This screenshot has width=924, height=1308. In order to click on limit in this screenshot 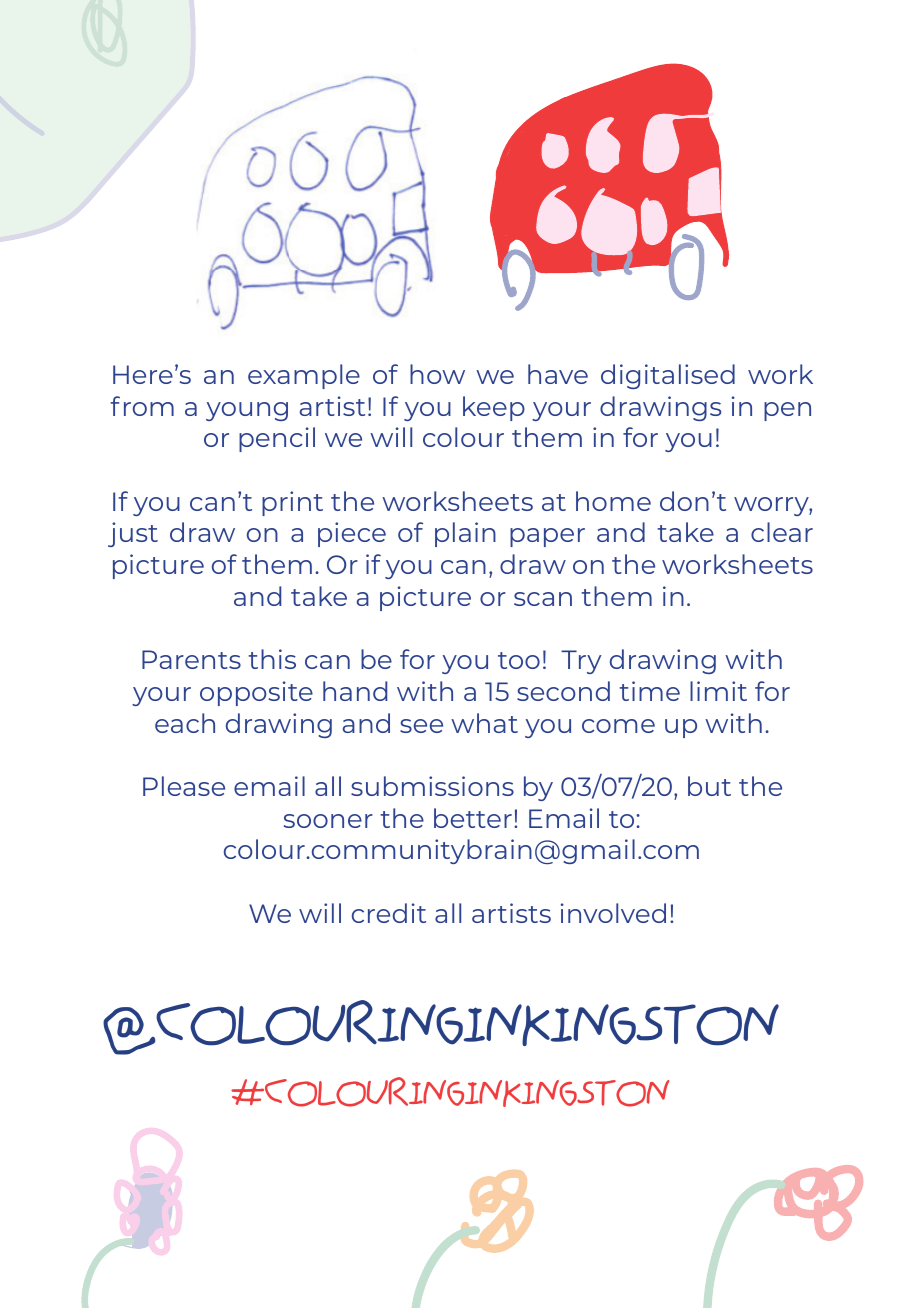, I will do `click(718, 691)`.
